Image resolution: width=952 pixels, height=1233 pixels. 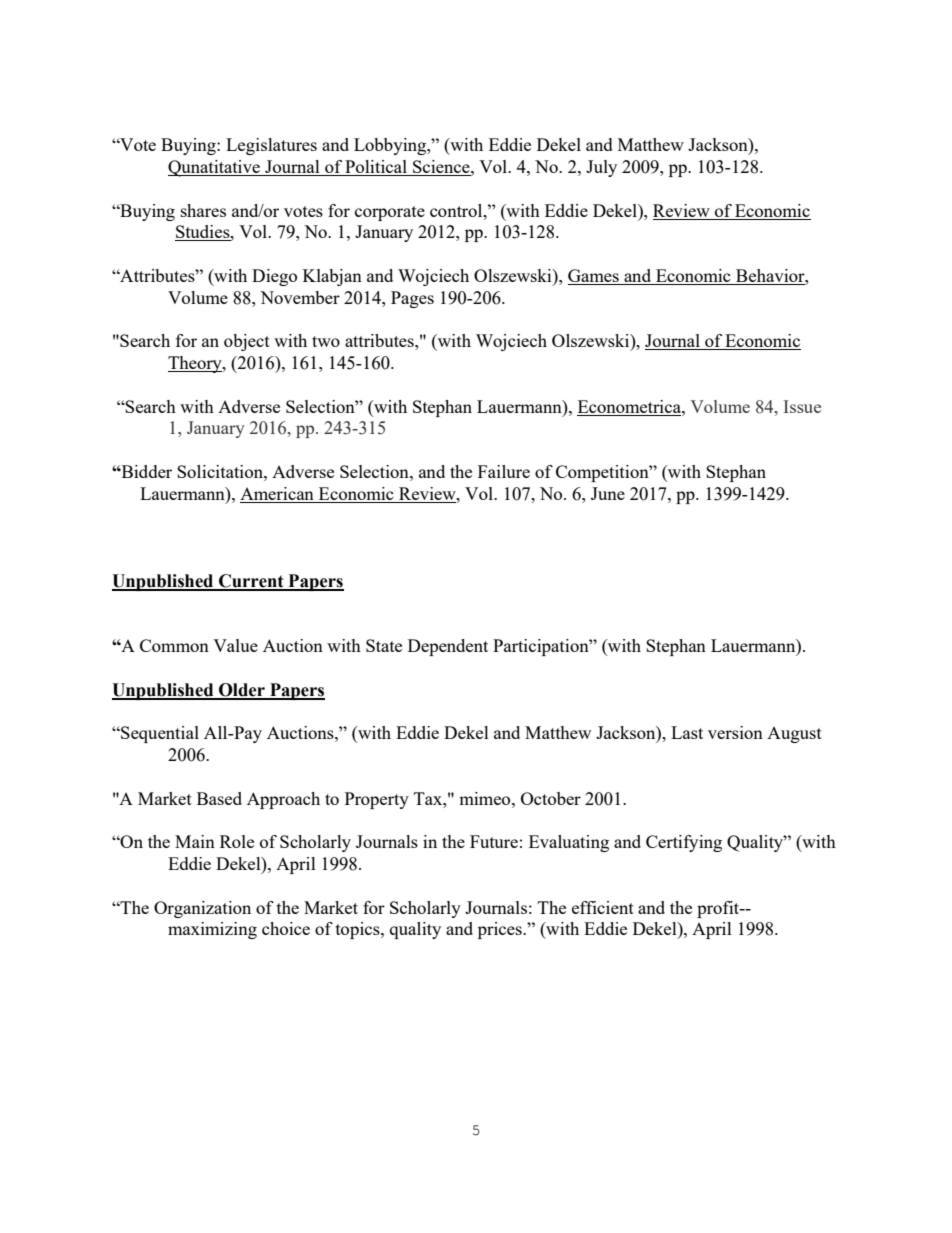 What do you see at coordinates (457, 210) in the screenshot?
I see `control` at bounding box center [457, 210].
